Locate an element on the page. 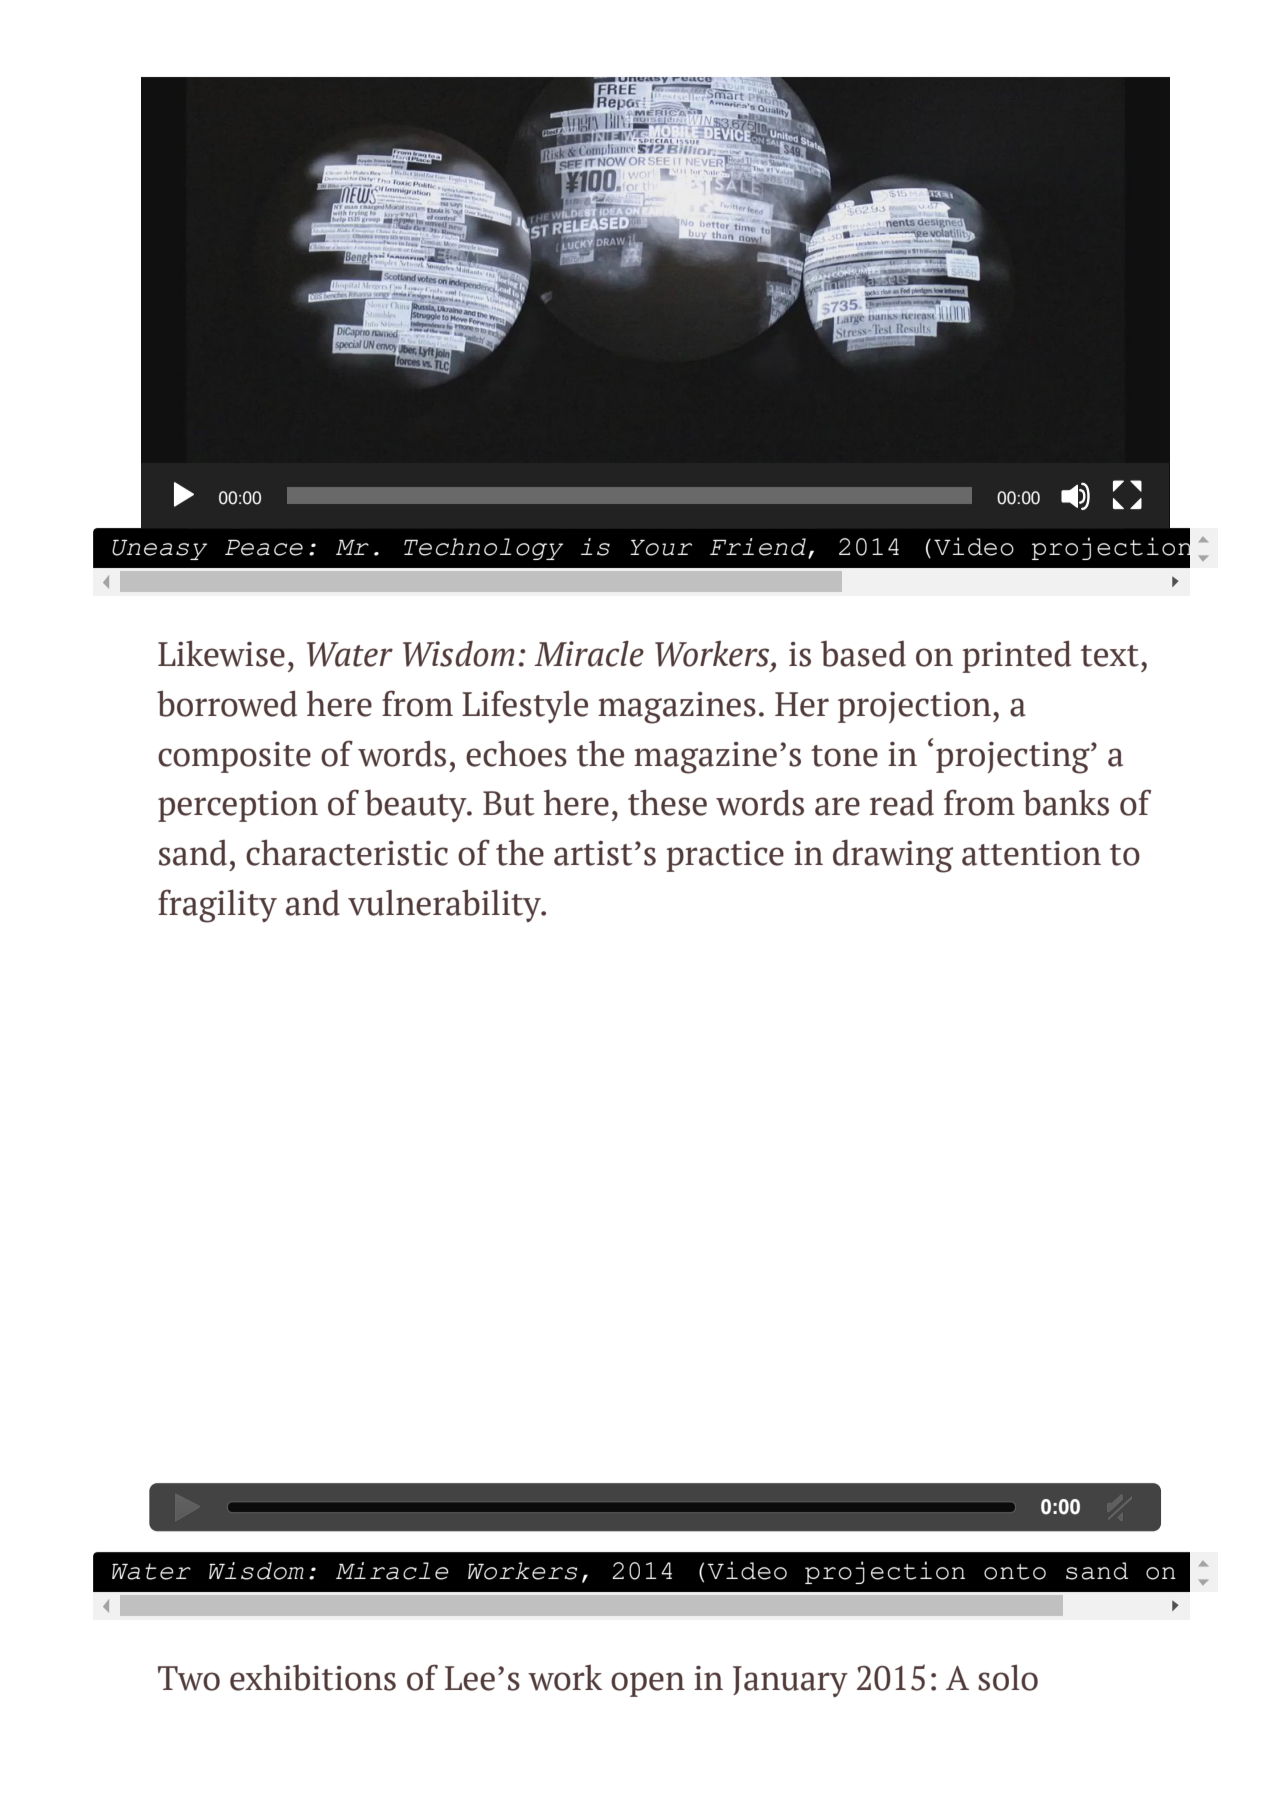 This document has width=1274, height=1802. fragility is located at coordinates (217, 906).
